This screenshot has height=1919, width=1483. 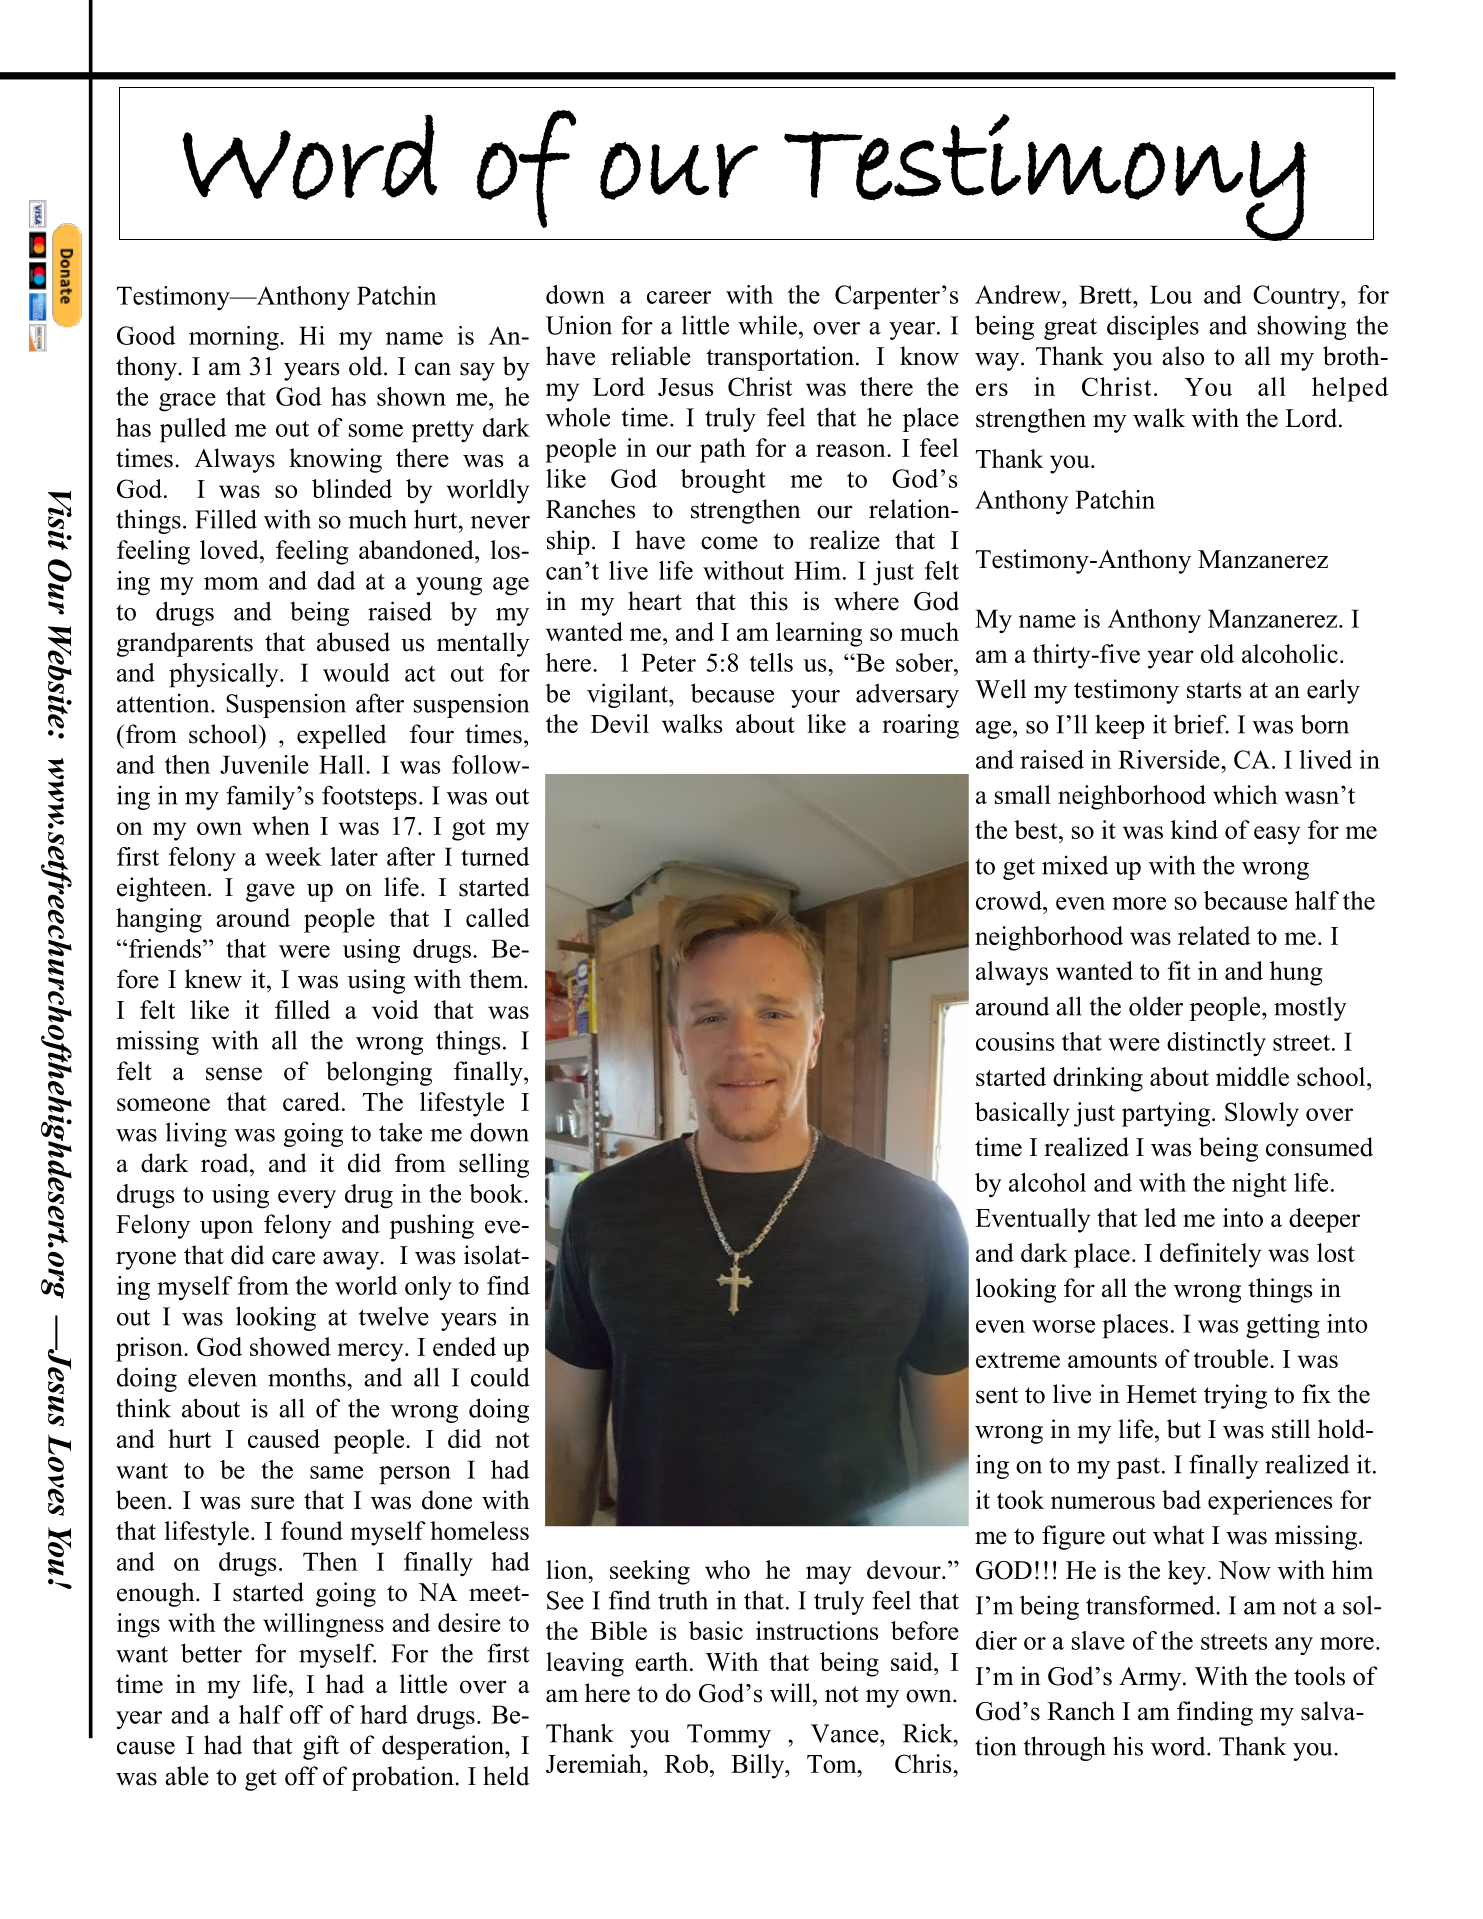 What do you see at coordinates (620, 723) in the screenshot?
I see `Devil` at bounding box center [620, 723].
